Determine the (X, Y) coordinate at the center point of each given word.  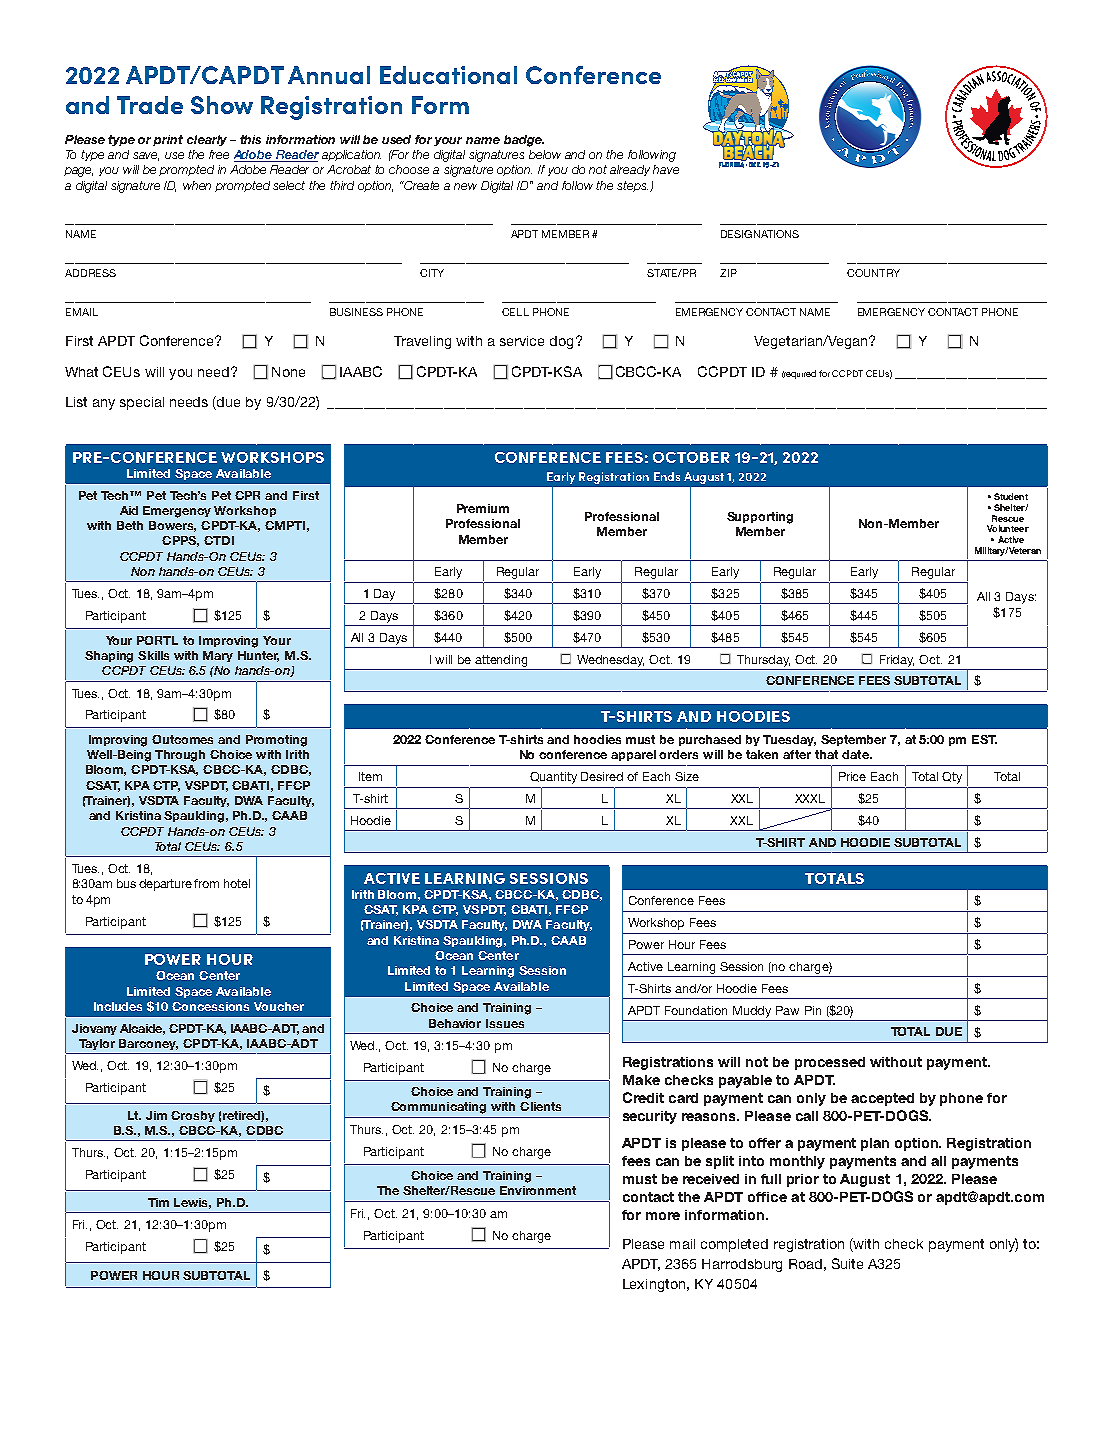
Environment (538, 1190)
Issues (505, 1023)
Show (222, 105)
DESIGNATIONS (760, 234)
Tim (158, 1202)
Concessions (210, 1006)
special (142, 403)
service (522, 341)
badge (524, 141)
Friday (897, 661)
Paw (787, 1010)
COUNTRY (873, 273)
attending (501, 661)
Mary (218, 656)
